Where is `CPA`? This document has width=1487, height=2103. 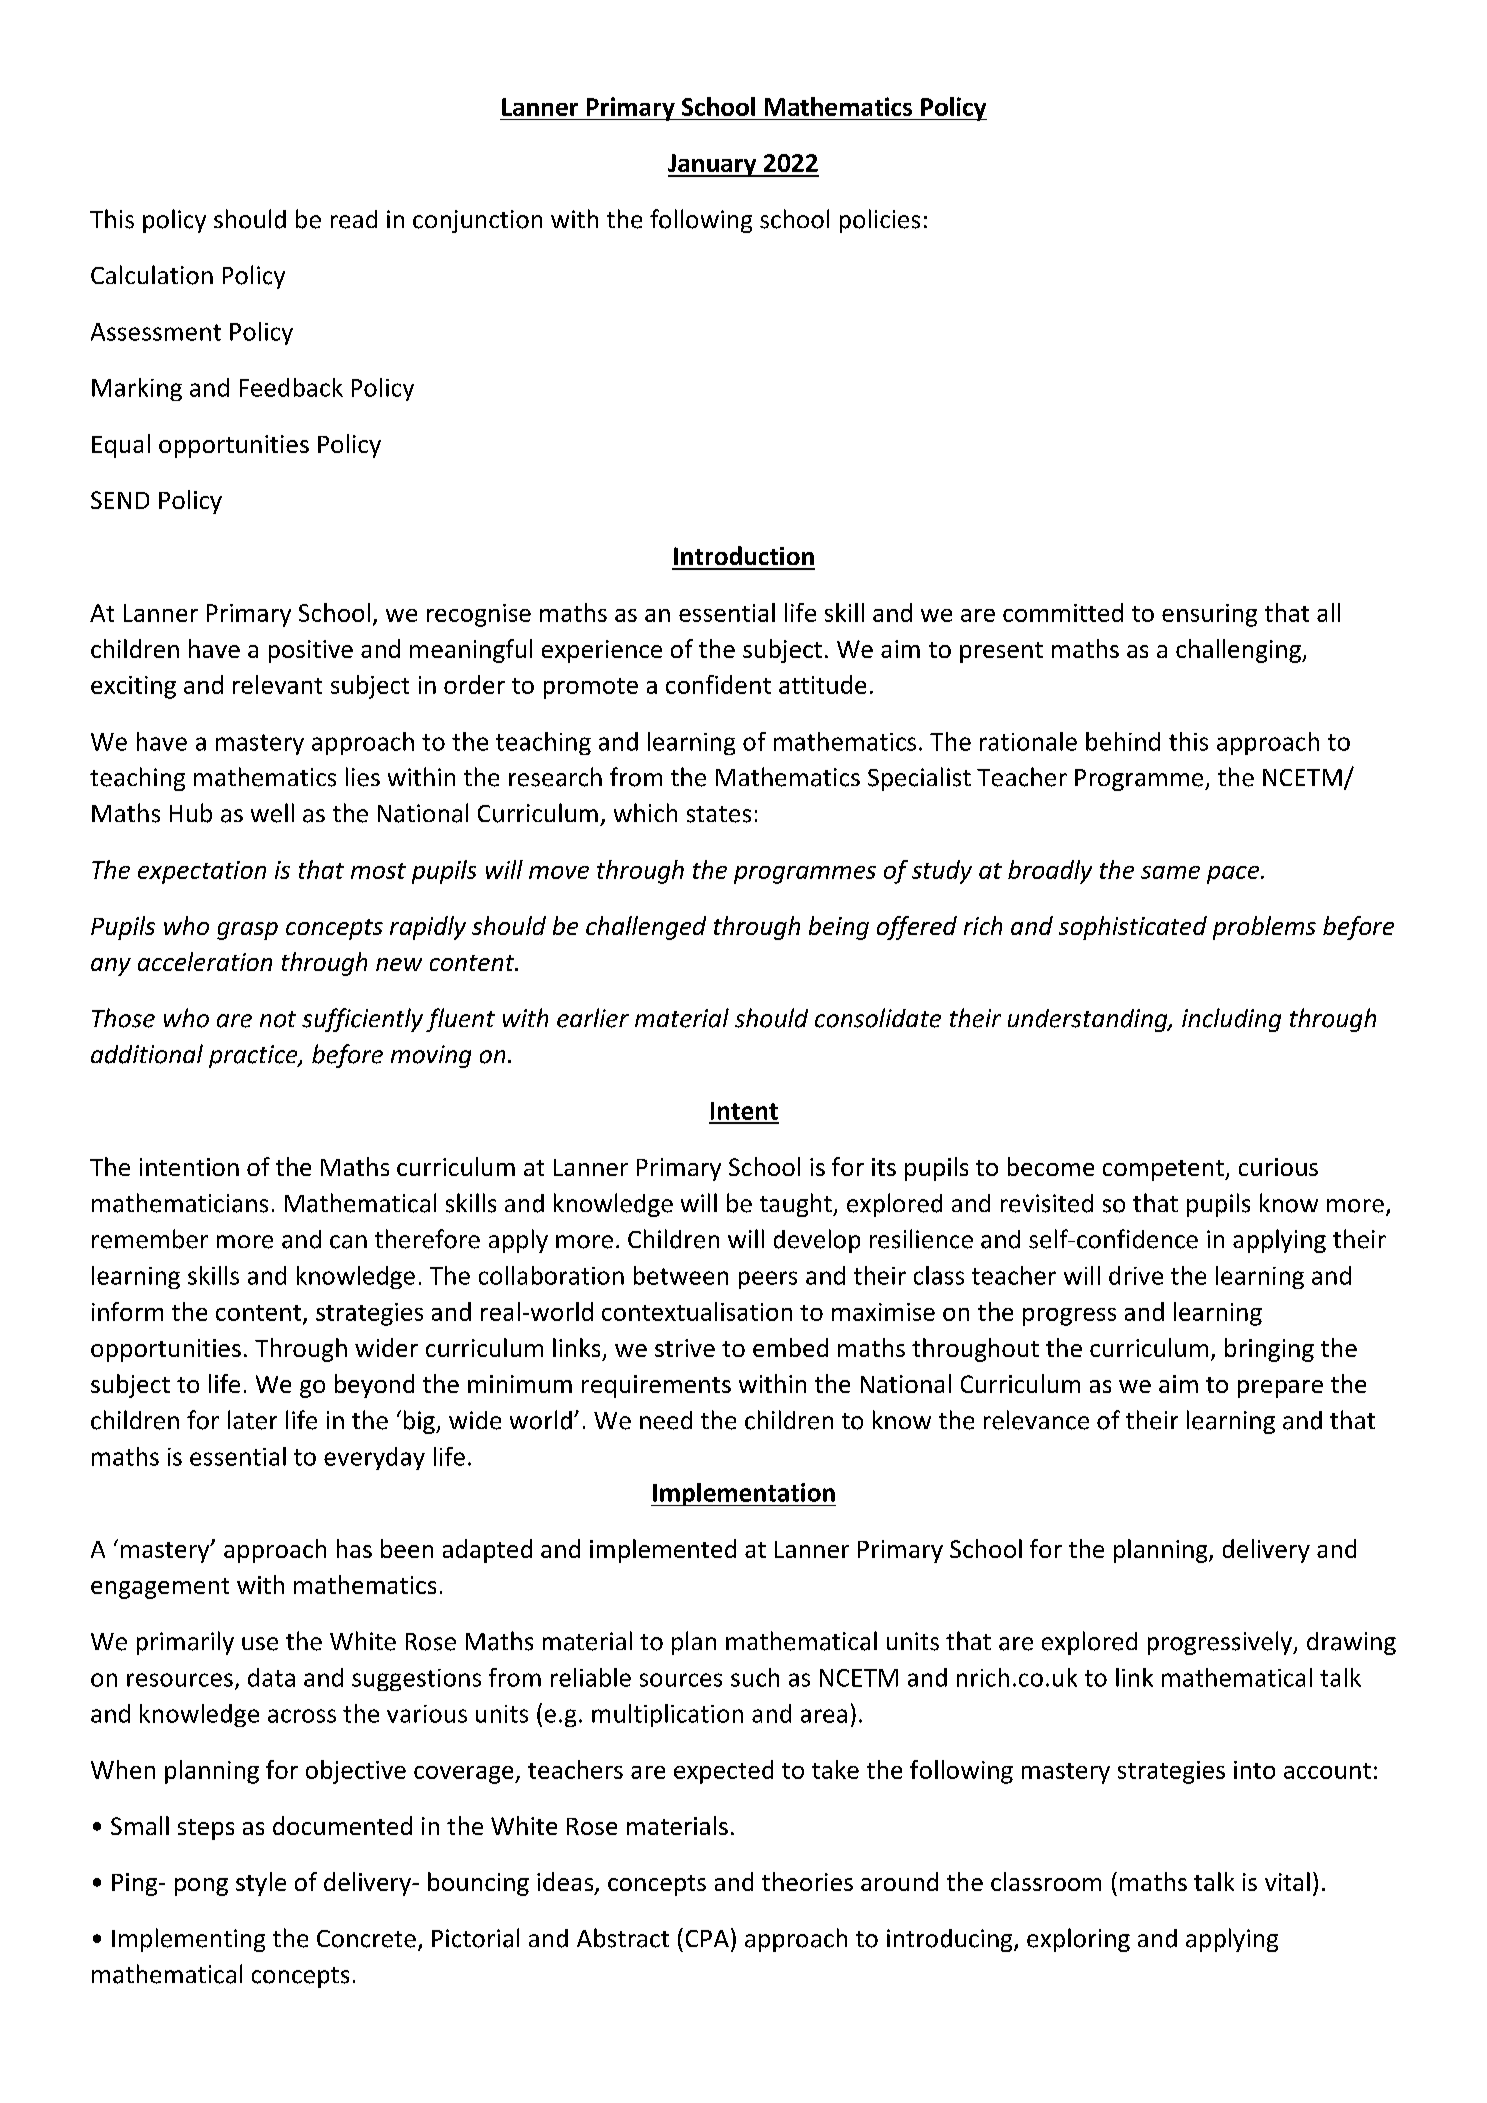
CPA is located at coordinates (707, 1938).
